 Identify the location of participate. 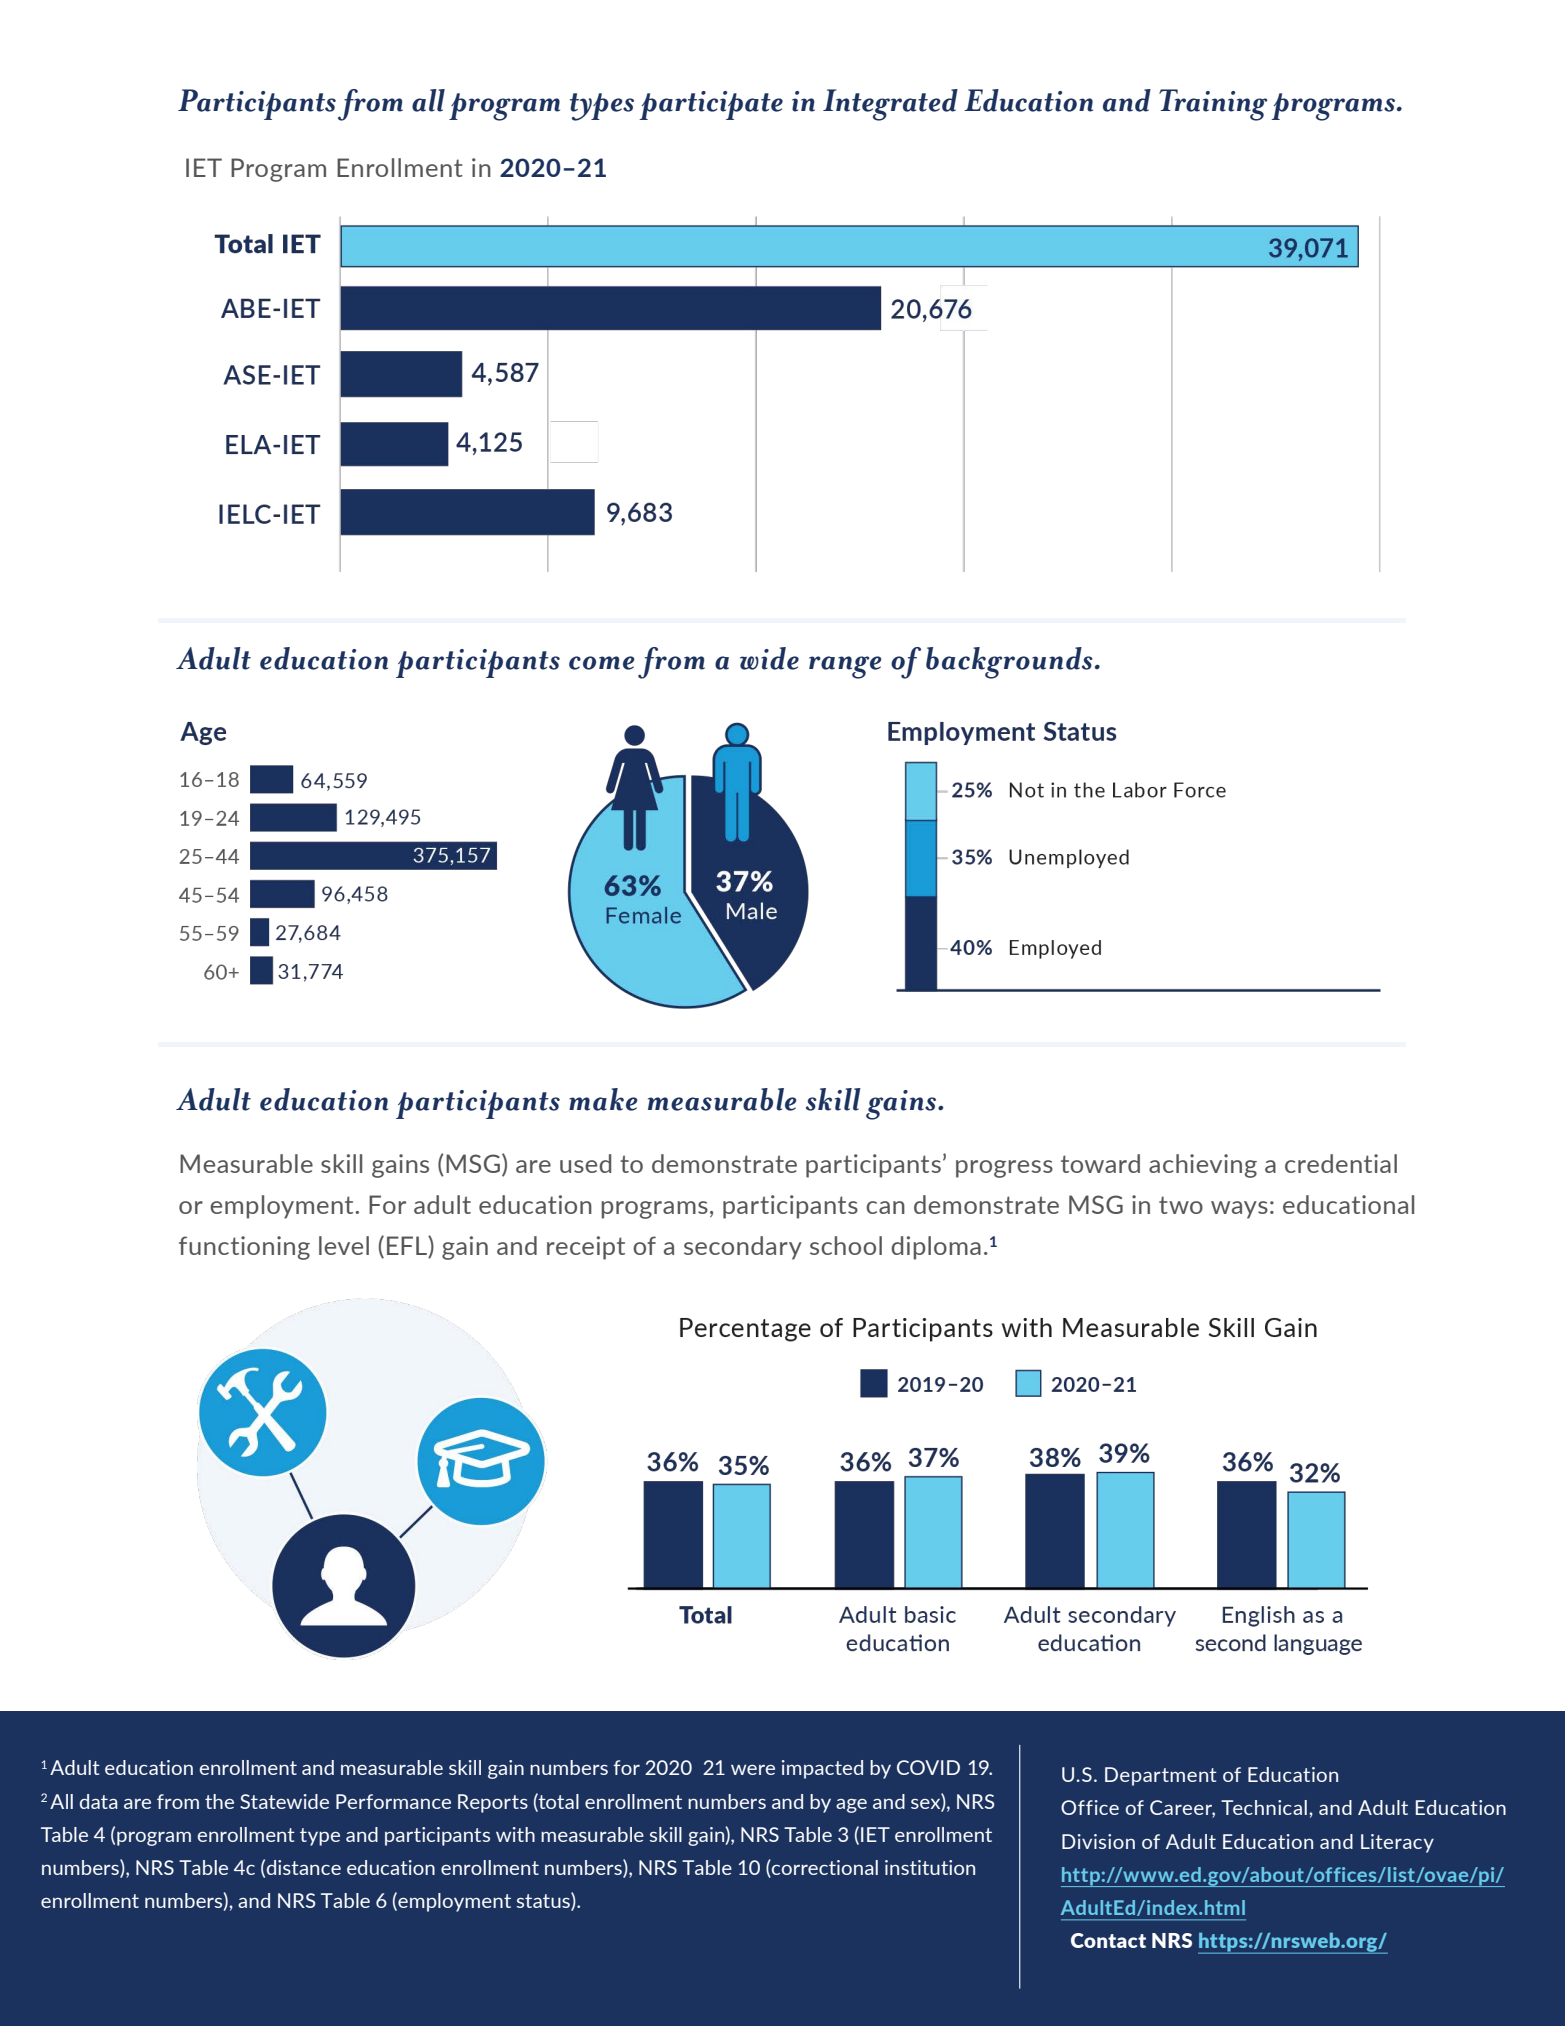
(711, 105).
